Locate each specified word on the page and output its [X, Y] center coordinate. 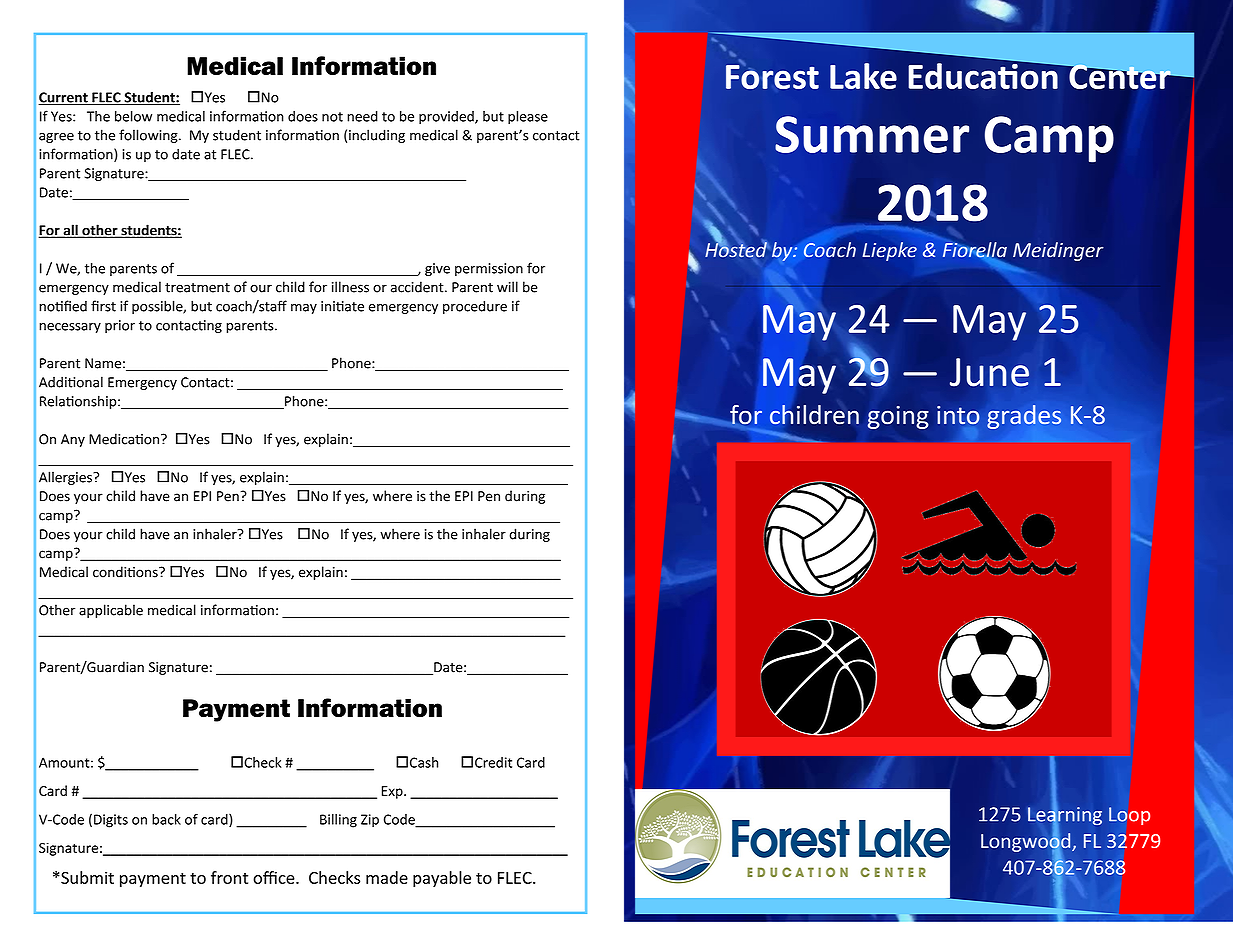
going [898, 417]
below [133, 116]
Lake [863, 76]
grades [1024, 417]
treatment [197, 288]
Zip [370, 820]
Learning [1065, 816]
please [528, 117]
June [989, 372]
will [507, 287]
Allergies [66, 478]
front [229, 877]
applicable [111, 611]
